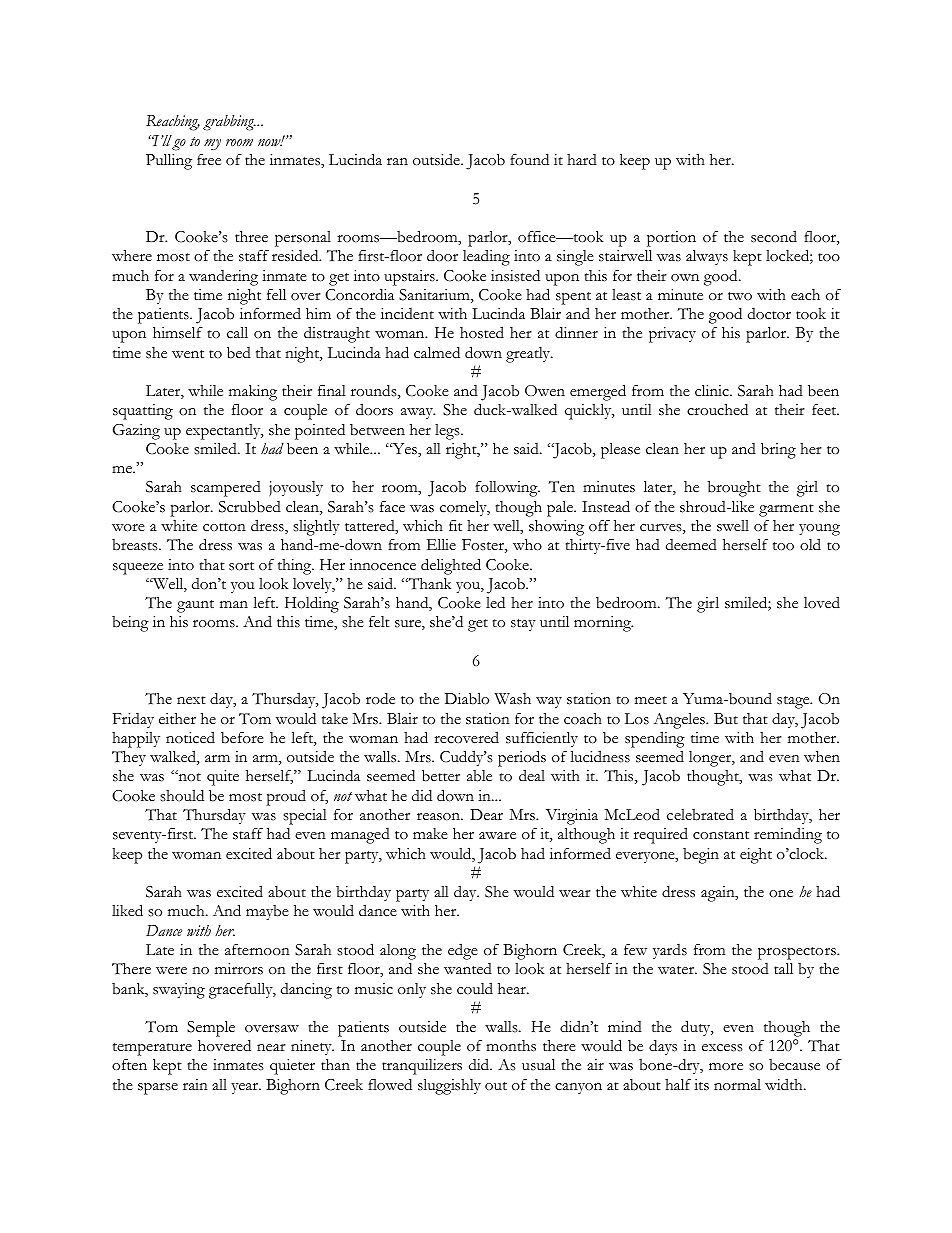  Describe the element at coordinates (448, 432) in the document. I see `legs` at that location.
